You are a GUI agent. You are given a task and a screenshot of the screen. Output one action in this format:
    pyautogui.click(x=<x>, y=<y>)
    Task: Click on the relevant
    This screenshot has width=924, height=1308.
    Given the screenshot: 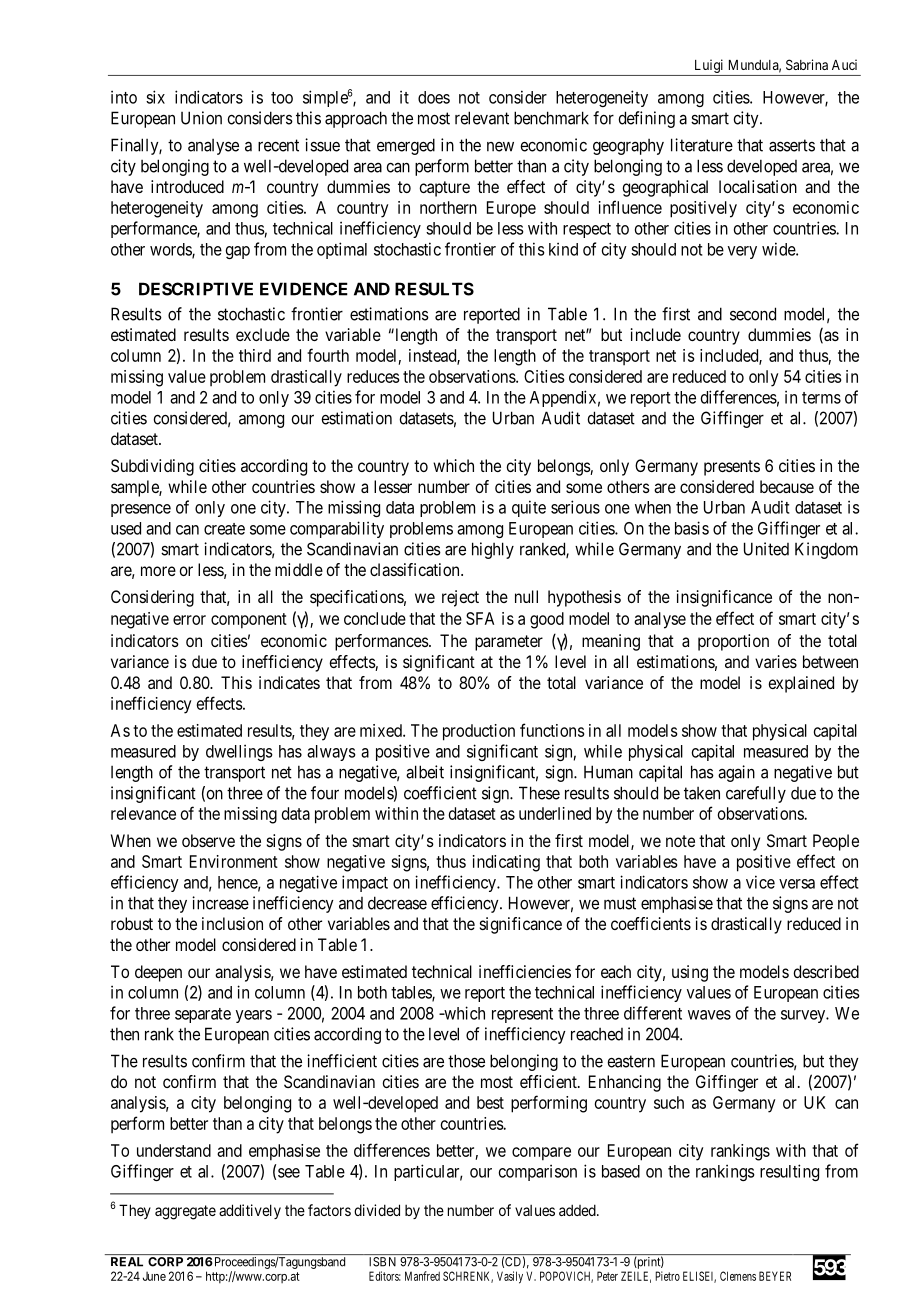 What is the action you would take?
    pyautogui.click(x=482, y=118)
